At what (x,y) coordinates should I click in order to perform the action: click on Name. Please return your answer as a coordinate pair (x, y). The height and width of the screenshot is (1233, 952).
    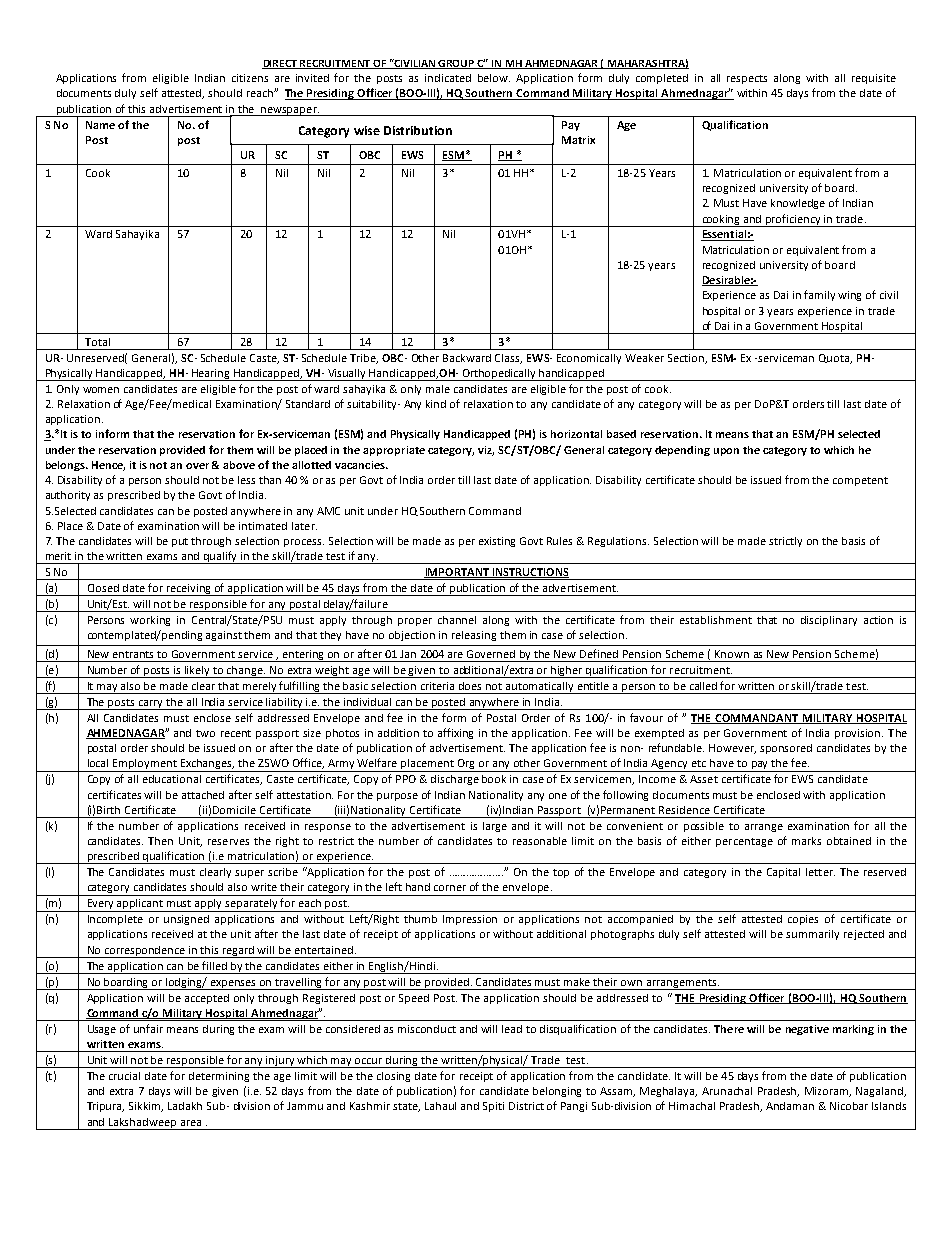
    Looking at the image, I should click on (100, 125).
